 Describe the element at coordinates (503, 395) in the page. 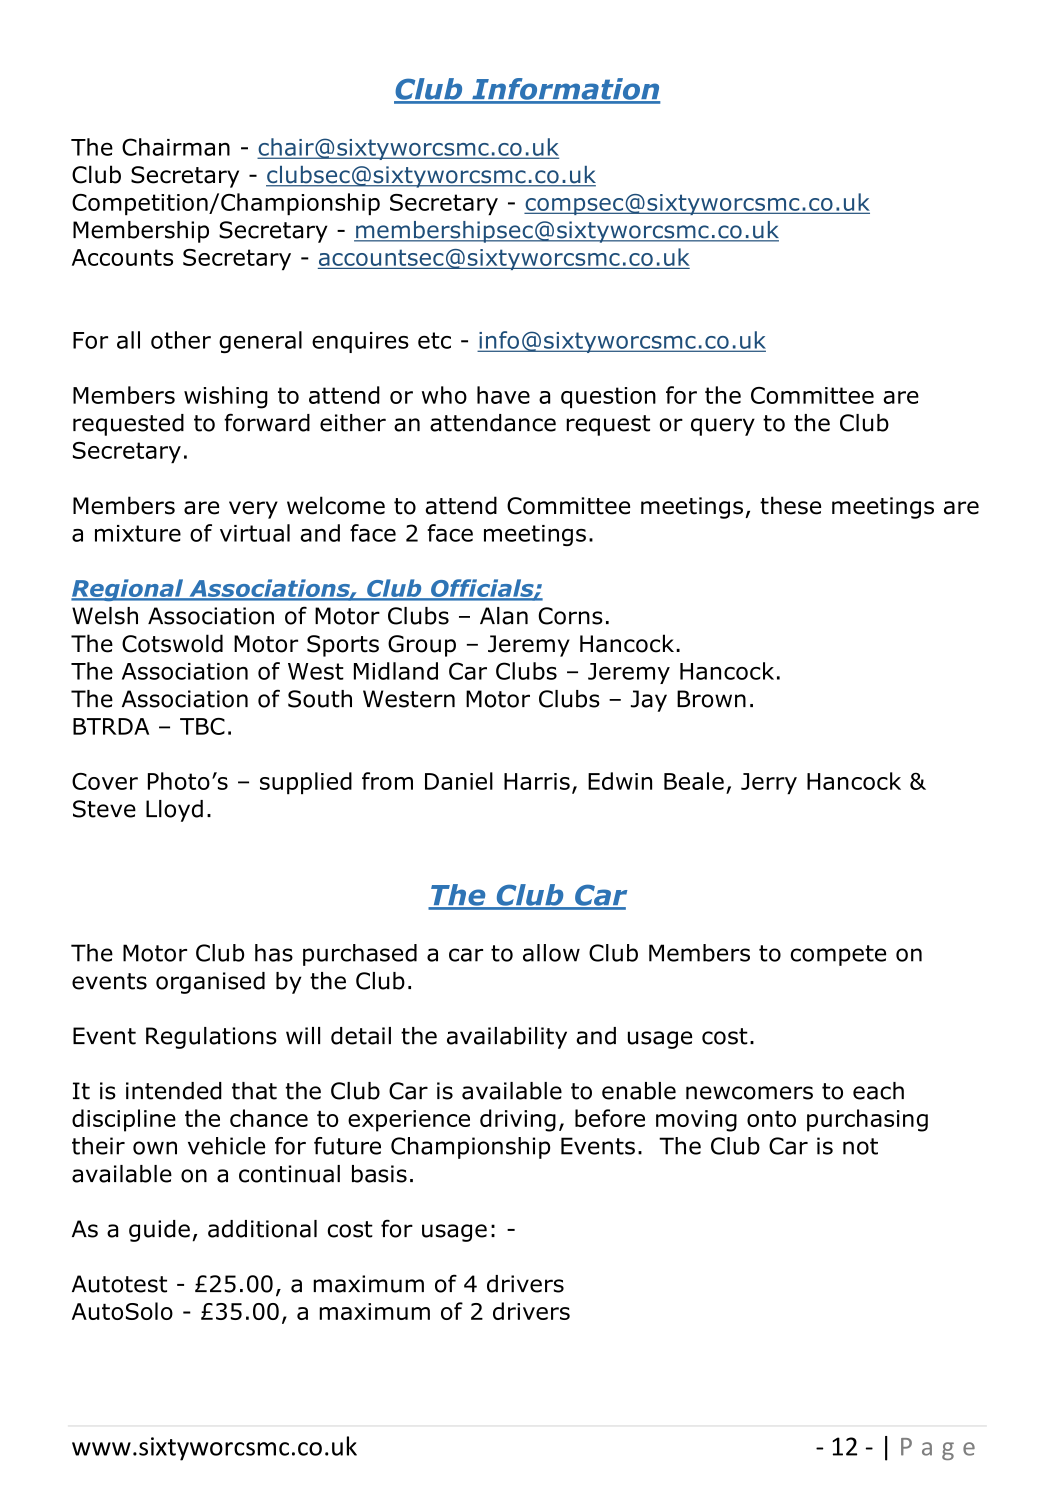

I see `have` at that location.
